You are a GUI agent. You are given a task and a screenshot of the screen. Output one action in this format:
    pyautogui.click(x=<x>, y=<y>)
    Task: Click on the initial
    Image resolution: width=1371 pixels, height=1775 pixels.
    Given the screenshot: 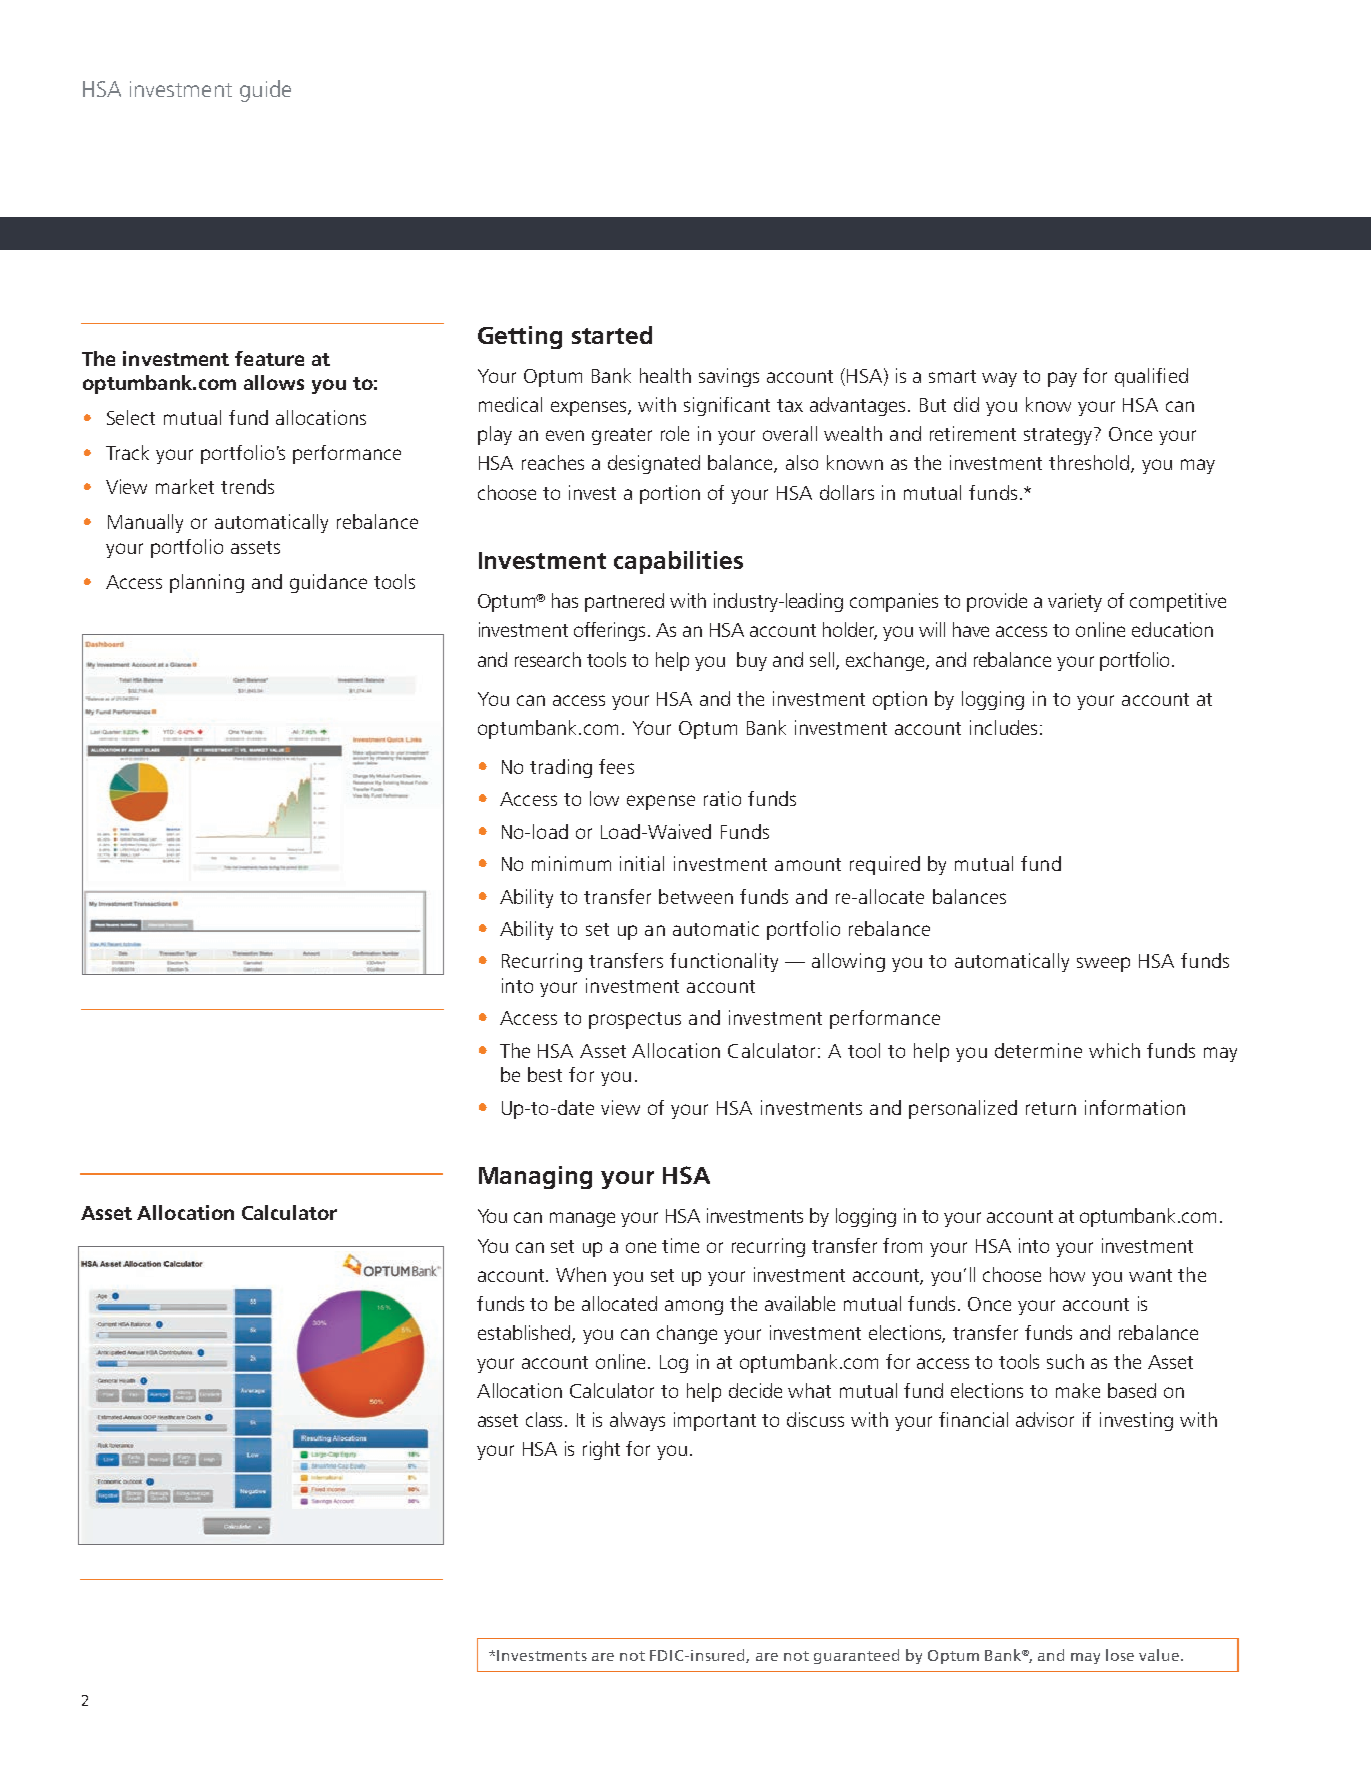 What is the action you would take?
    pyautogui.click(x=642, y=863)
